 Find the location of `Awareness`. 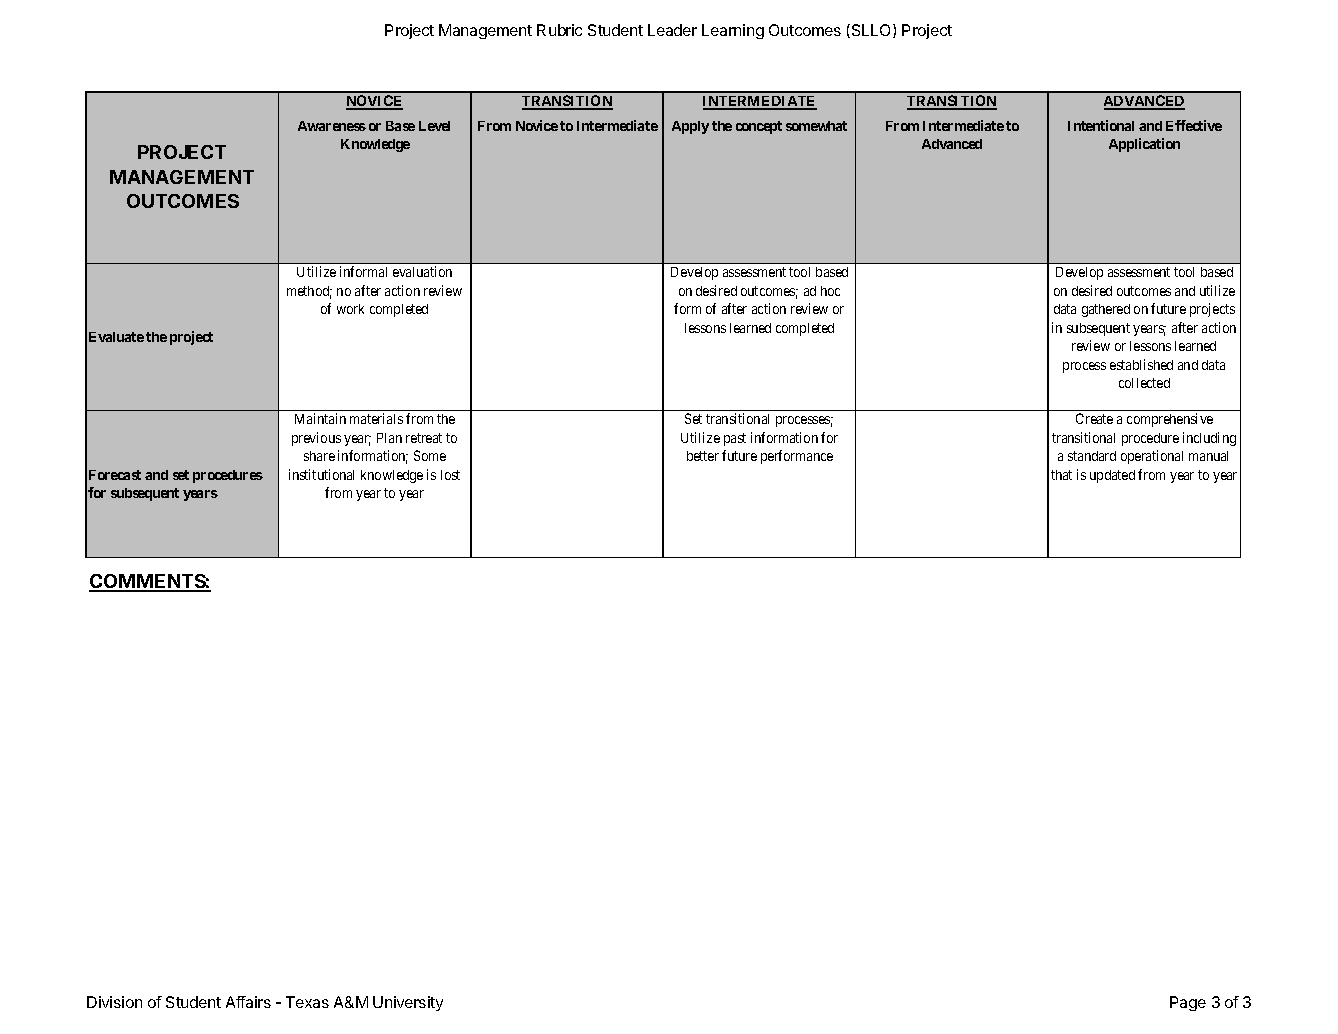

Awareness is located at coordinates (332, 126).
